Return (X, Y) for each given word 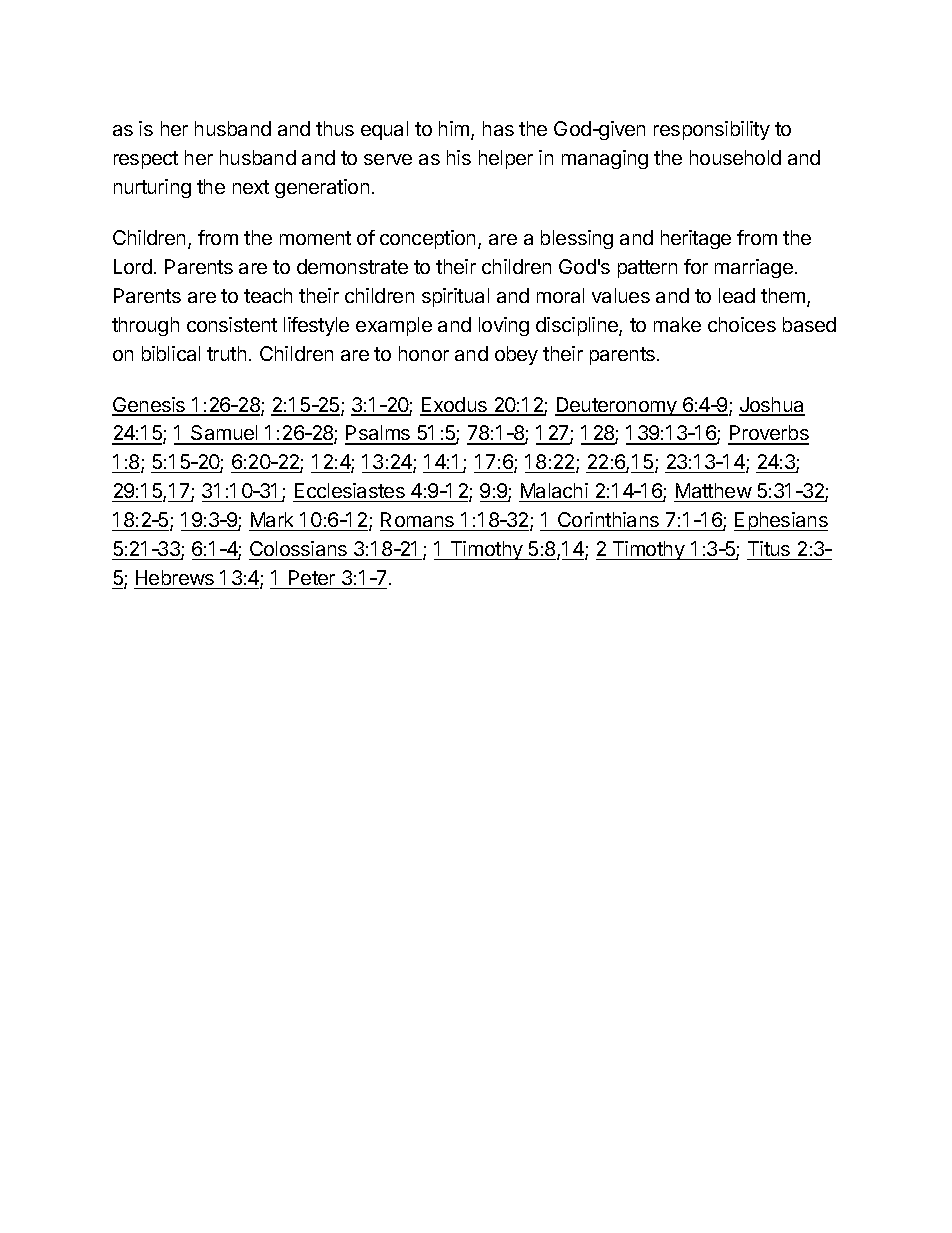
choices (742, 324)
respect (146, 160)
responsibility (712, 130)
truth (226, 353)
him (454, 128)
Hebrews (175, 579)
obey (516, 355)
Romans (418, 521)
